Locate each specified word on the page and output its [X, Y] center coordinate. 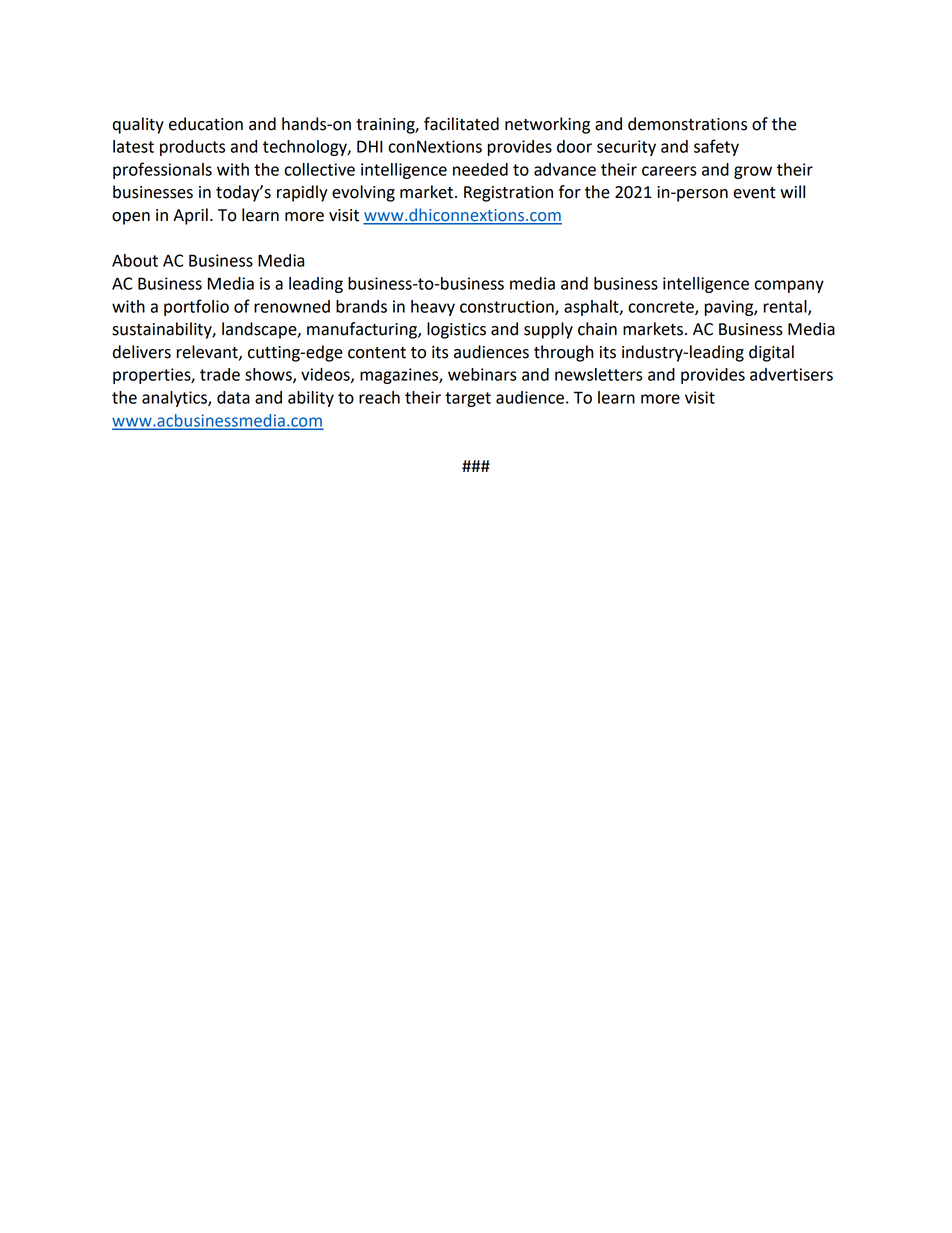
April [190, 216]
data [233, 397]
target [468, 399]
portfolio [196, 307]
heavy [433, 308]
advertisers [791, 374]
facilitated [461, 124]
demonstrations [687, 124]
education [206, 124]
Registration [508, 194]
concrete [662, 308]
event [754, 193]
